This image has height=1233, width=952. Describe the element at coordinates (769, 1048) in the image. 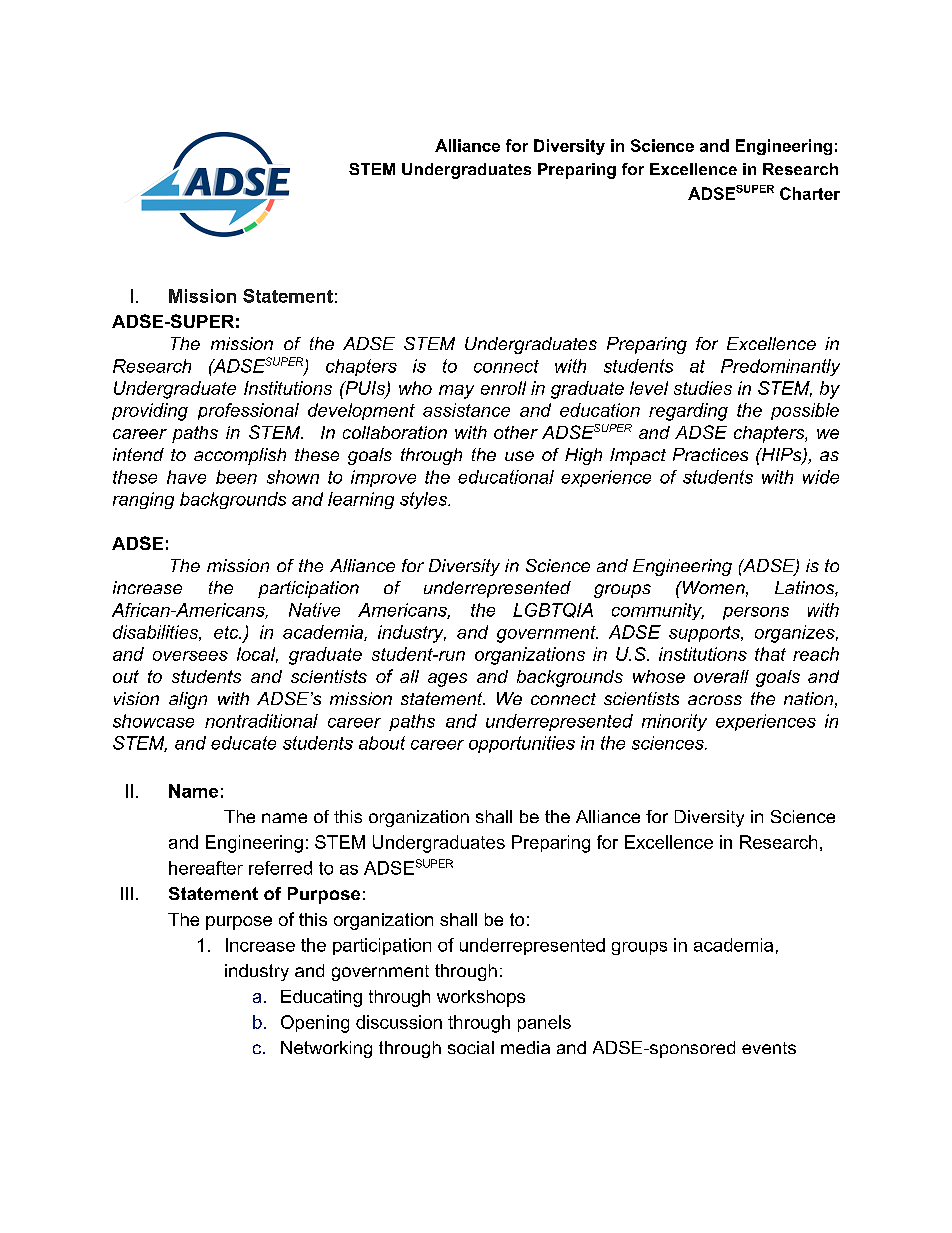

I see `events` at that location.
